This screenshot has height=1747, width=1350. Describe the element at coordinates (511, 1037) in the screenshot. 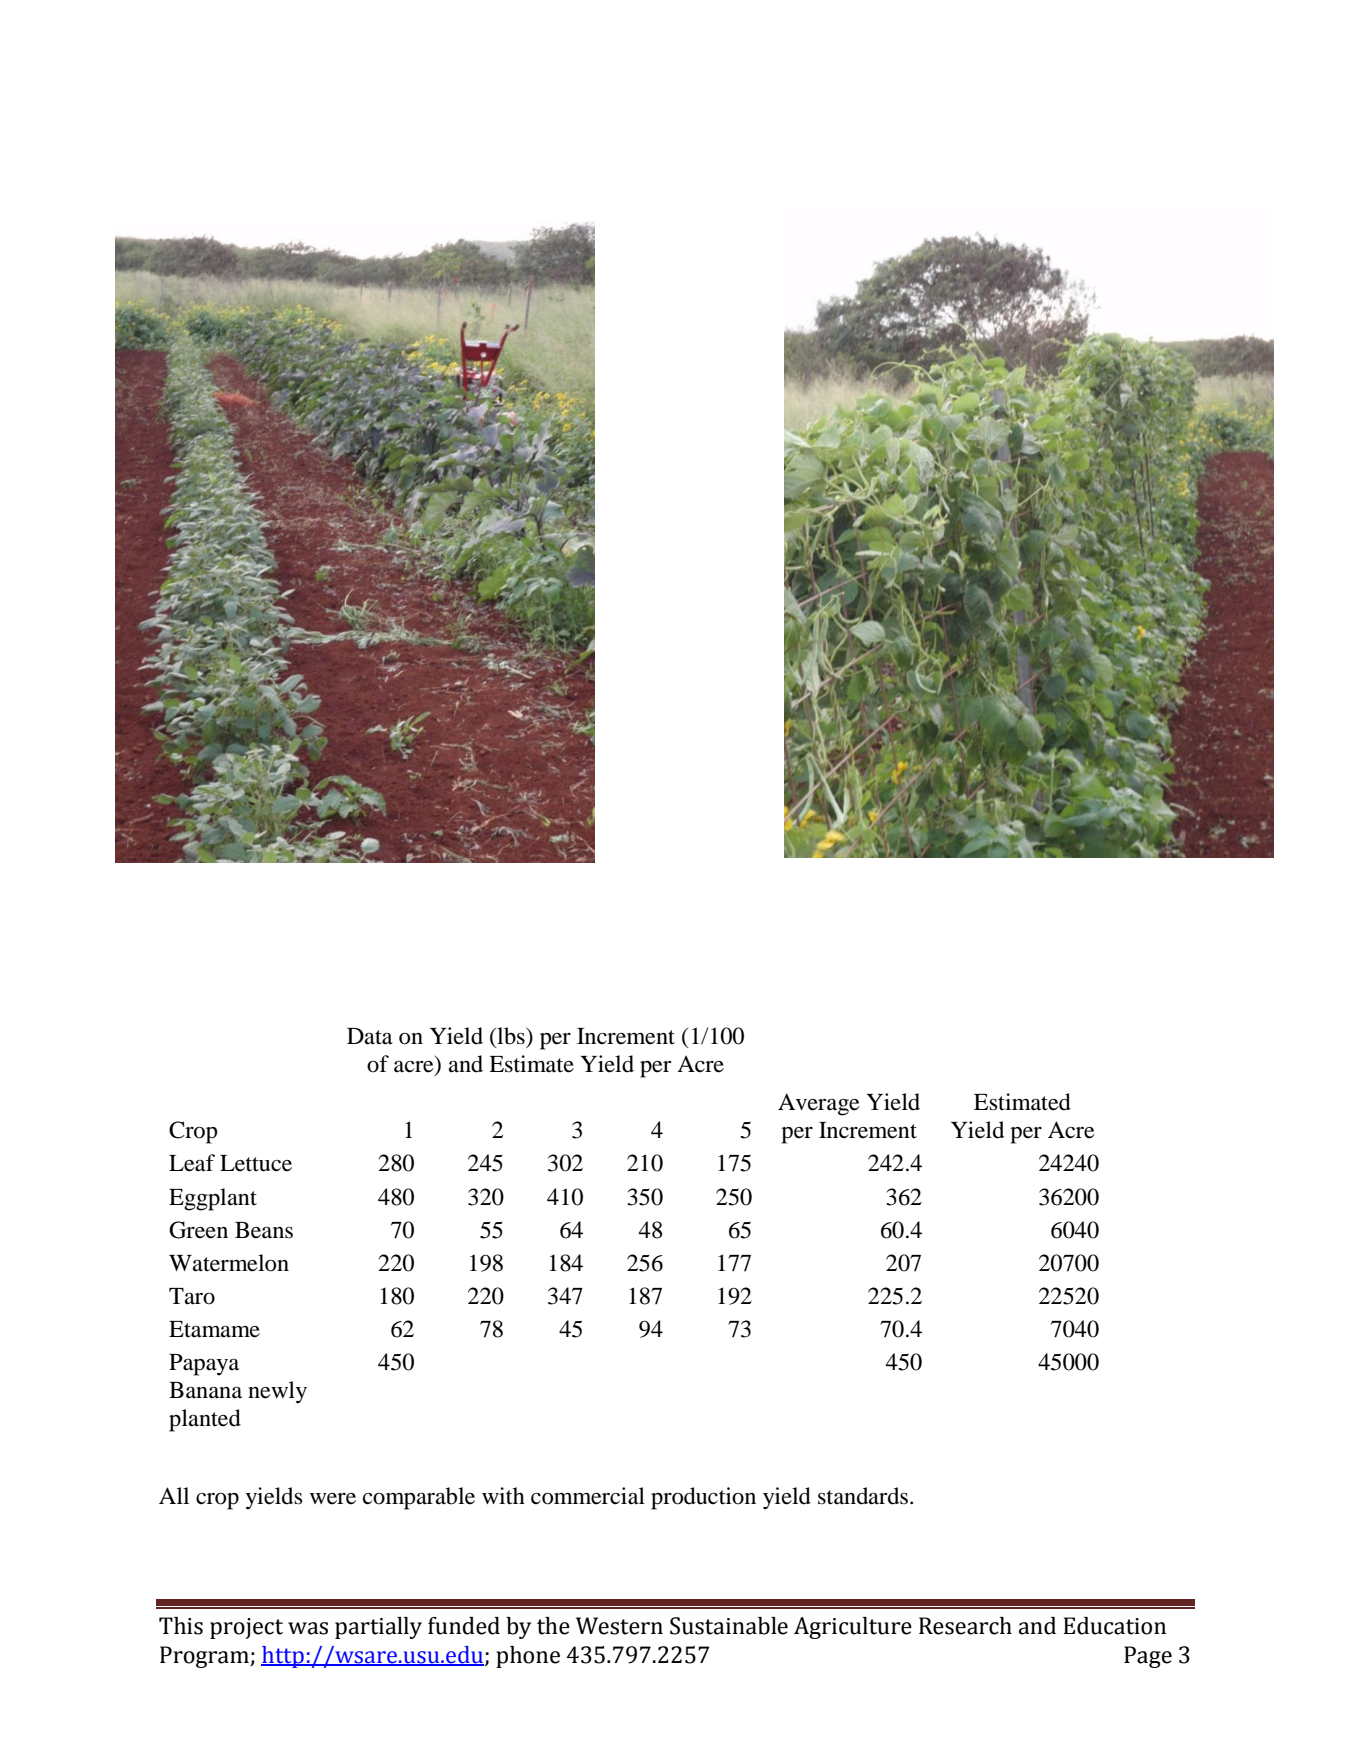

I see `lbs` at that location.
